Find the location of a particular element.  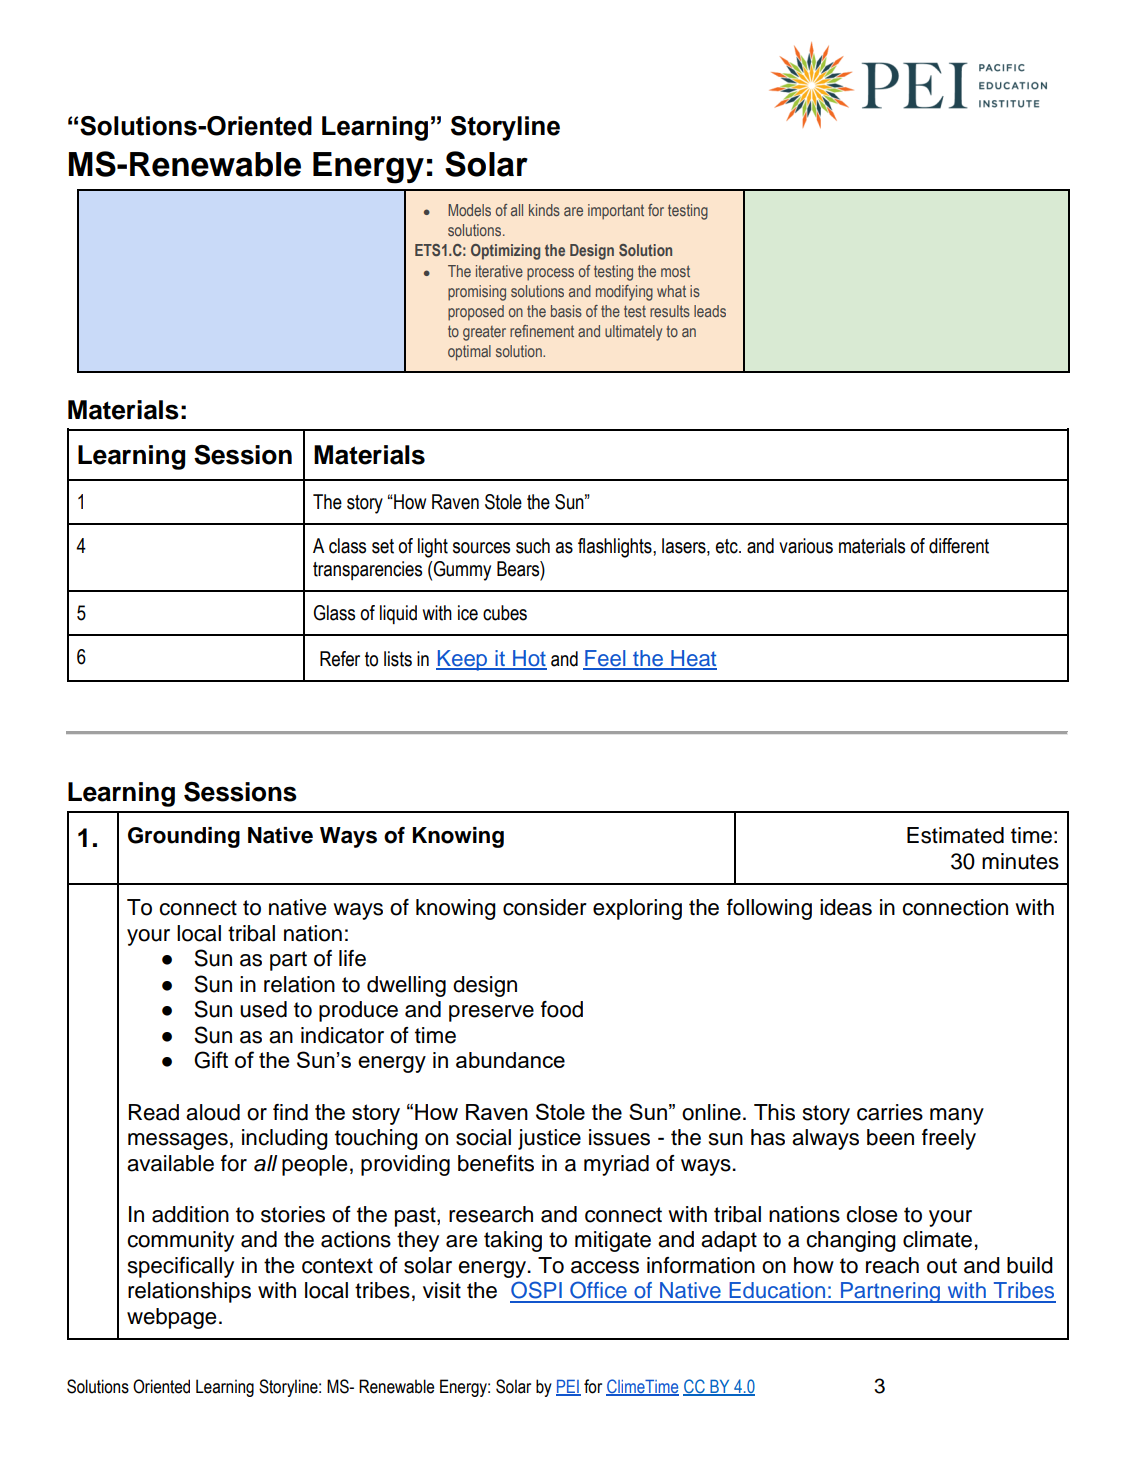

consider is located at coordinates (545, 907).
